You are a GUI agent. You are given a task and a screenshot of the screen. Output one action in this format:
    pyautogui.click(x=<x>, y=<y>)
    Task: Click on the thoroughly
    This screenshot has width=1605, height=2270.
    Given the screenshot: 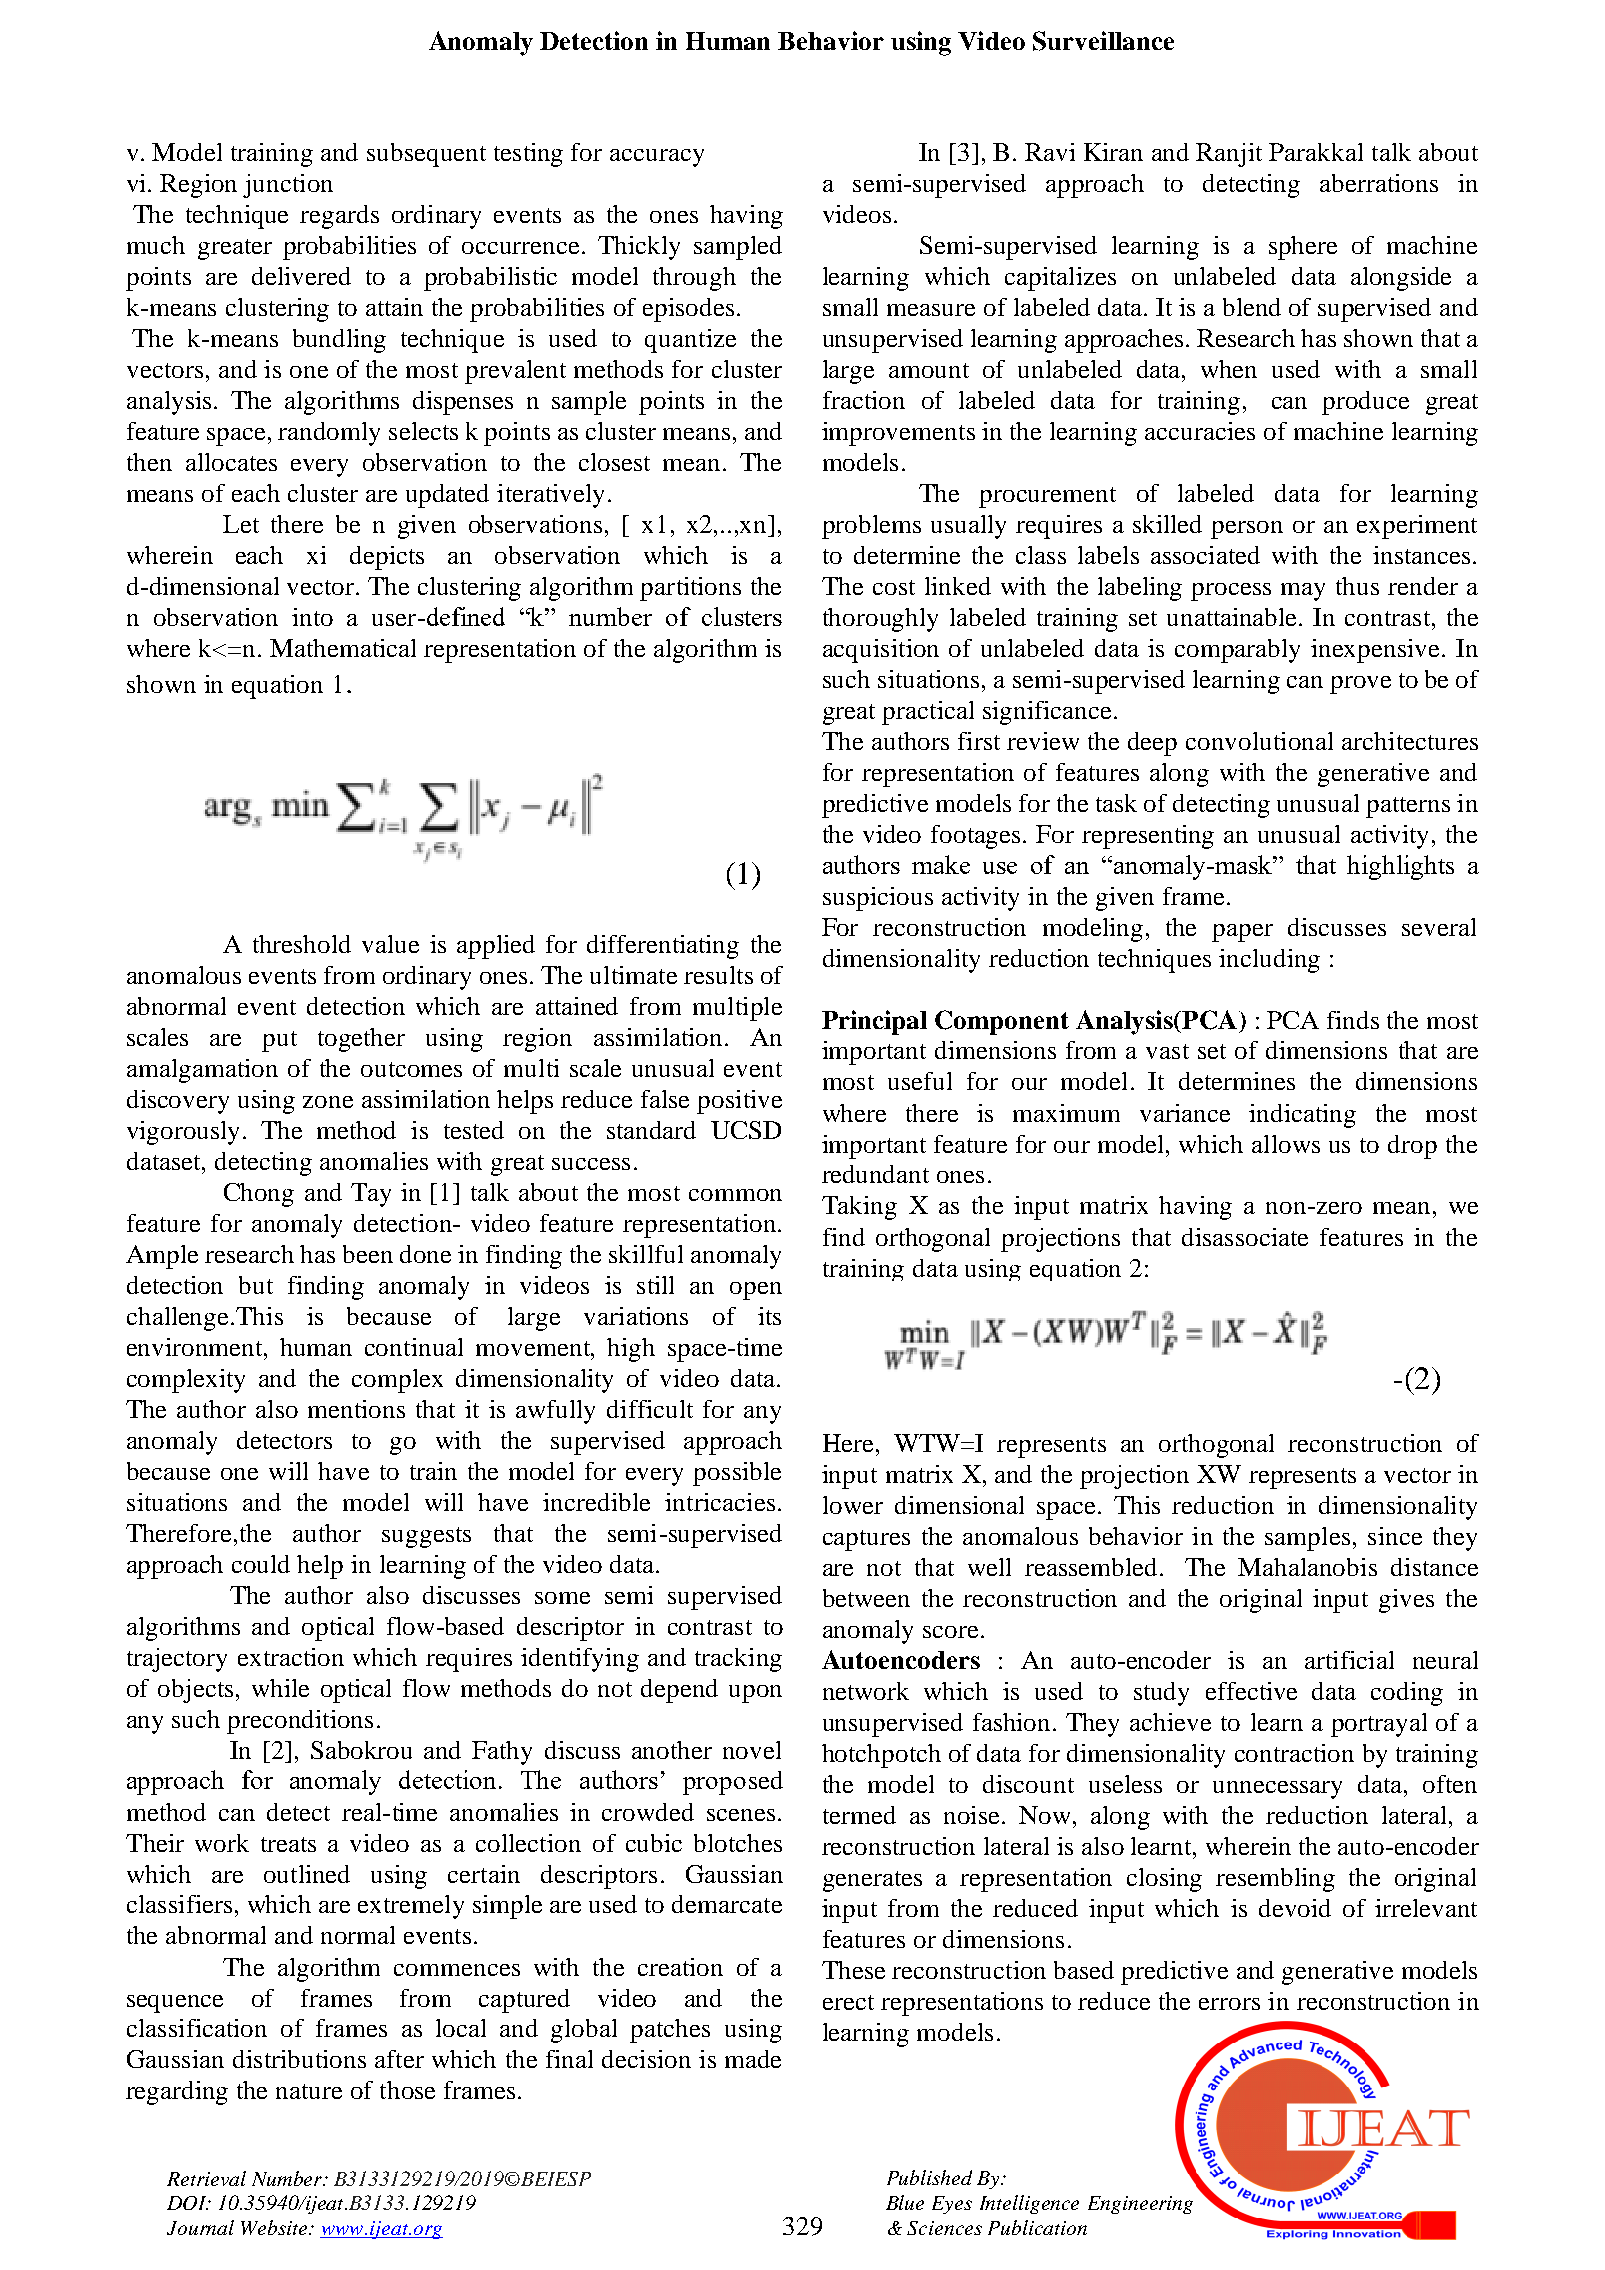 What is the action you would take?
    pyautogui.click(x=880, y=620)
